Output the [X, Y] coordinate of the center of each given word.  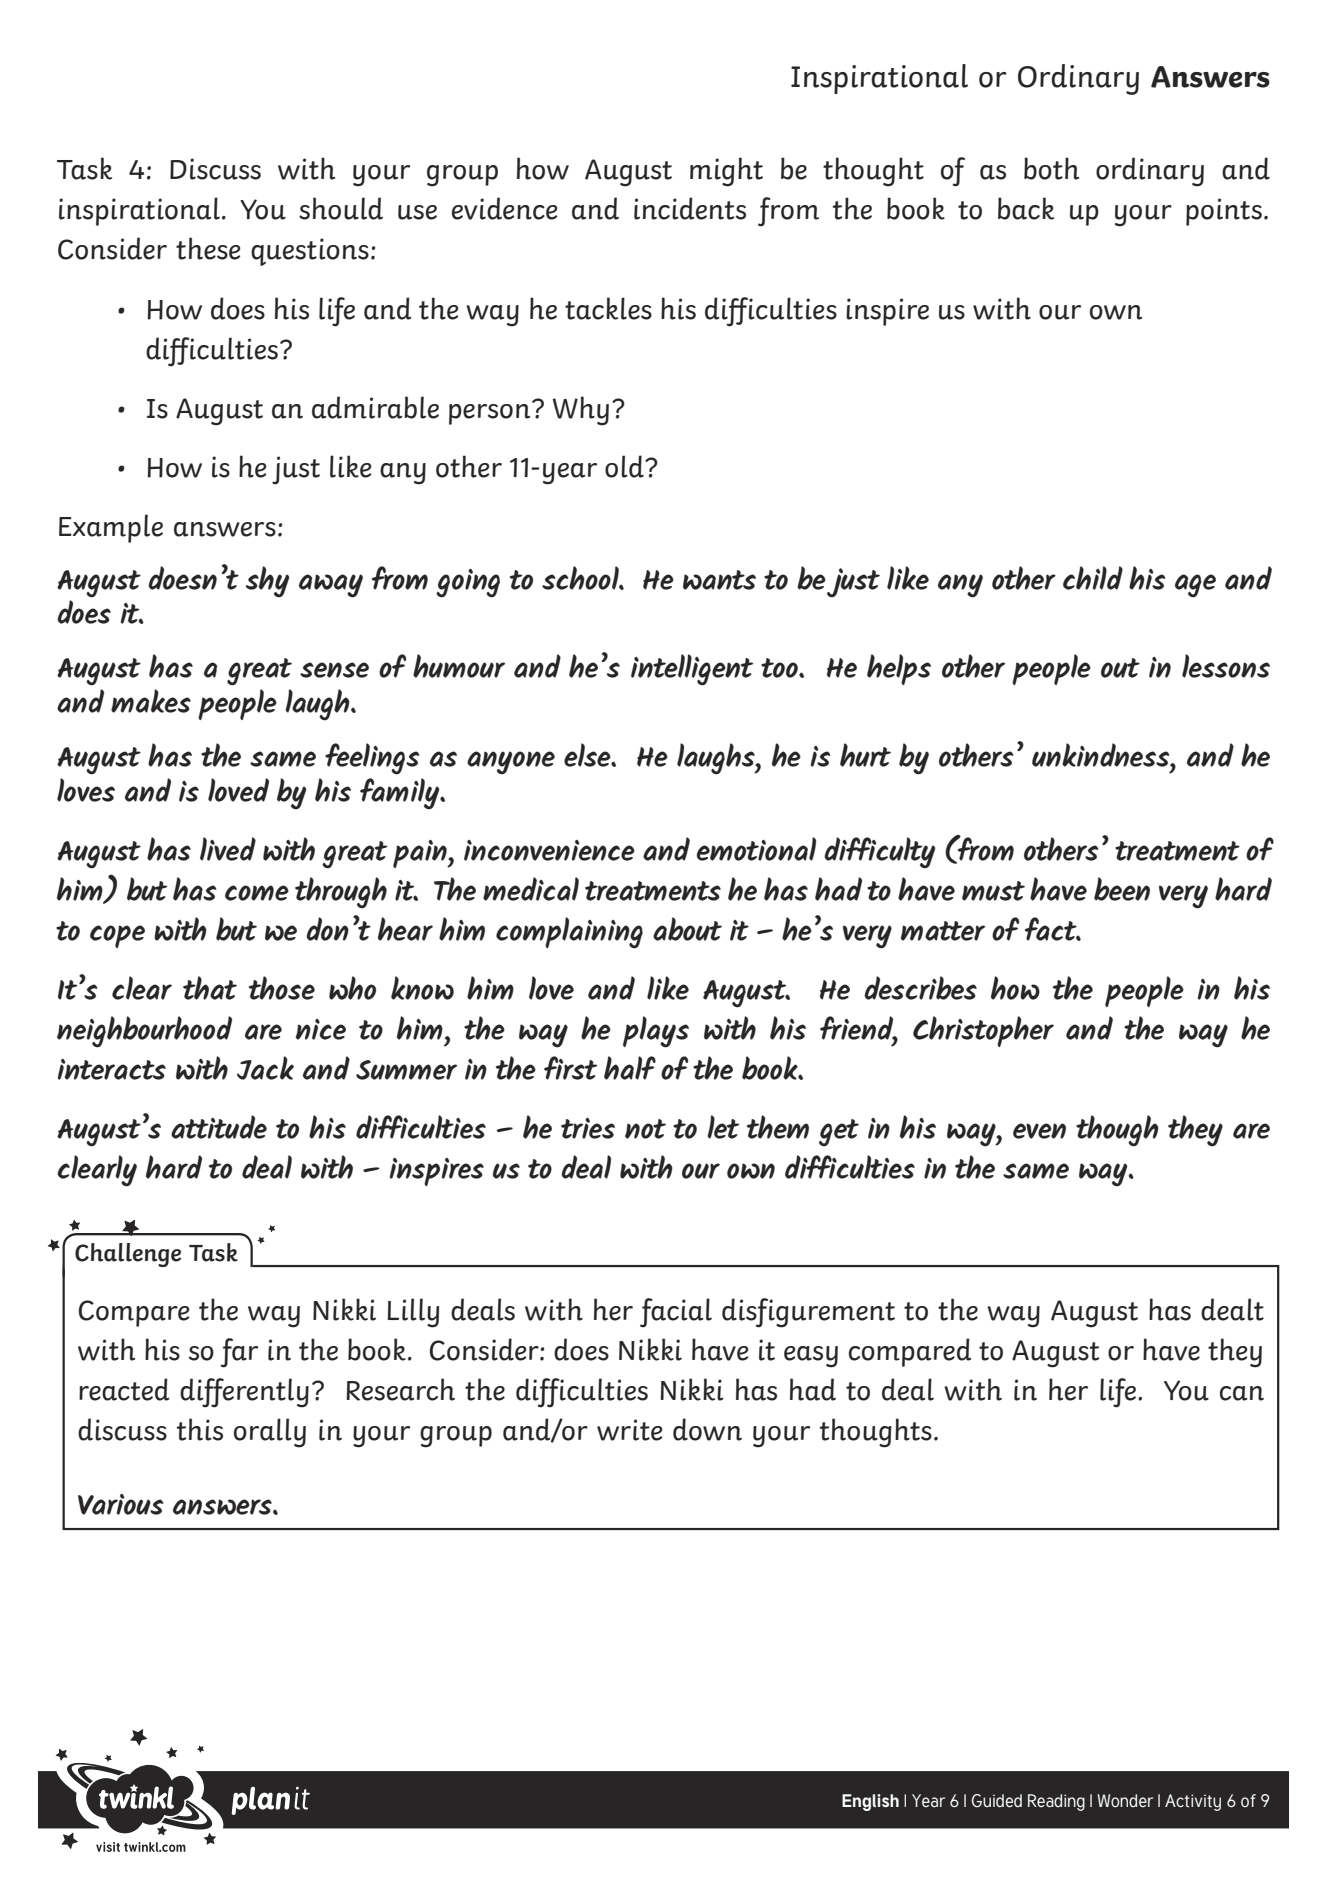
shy [267, 582]
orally [270, 1433]
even [1039, 1131]
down [707, 1429]
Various [120, 1504]
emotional [756, 849]
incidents [690, 208]
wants [719, 580]
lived [228, 849]
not [645, 1129]
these [208, 248]
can [1242, 1393]
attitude [219, 1127]
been [1122, 889]
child [1093, 578]
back [1026, 208]
